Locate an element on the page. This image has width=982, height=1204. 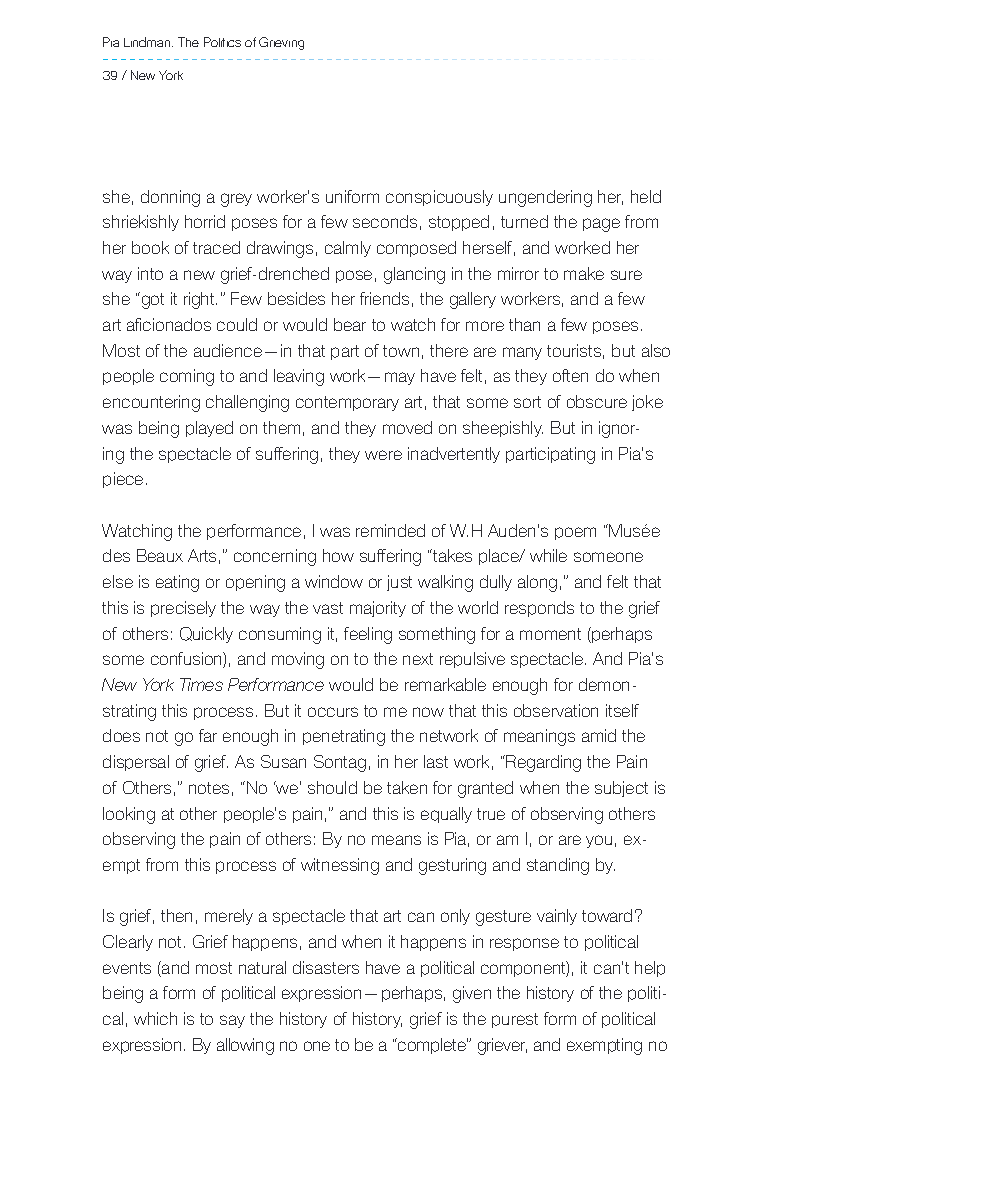
reminded is located at coordinates (390, 530).
